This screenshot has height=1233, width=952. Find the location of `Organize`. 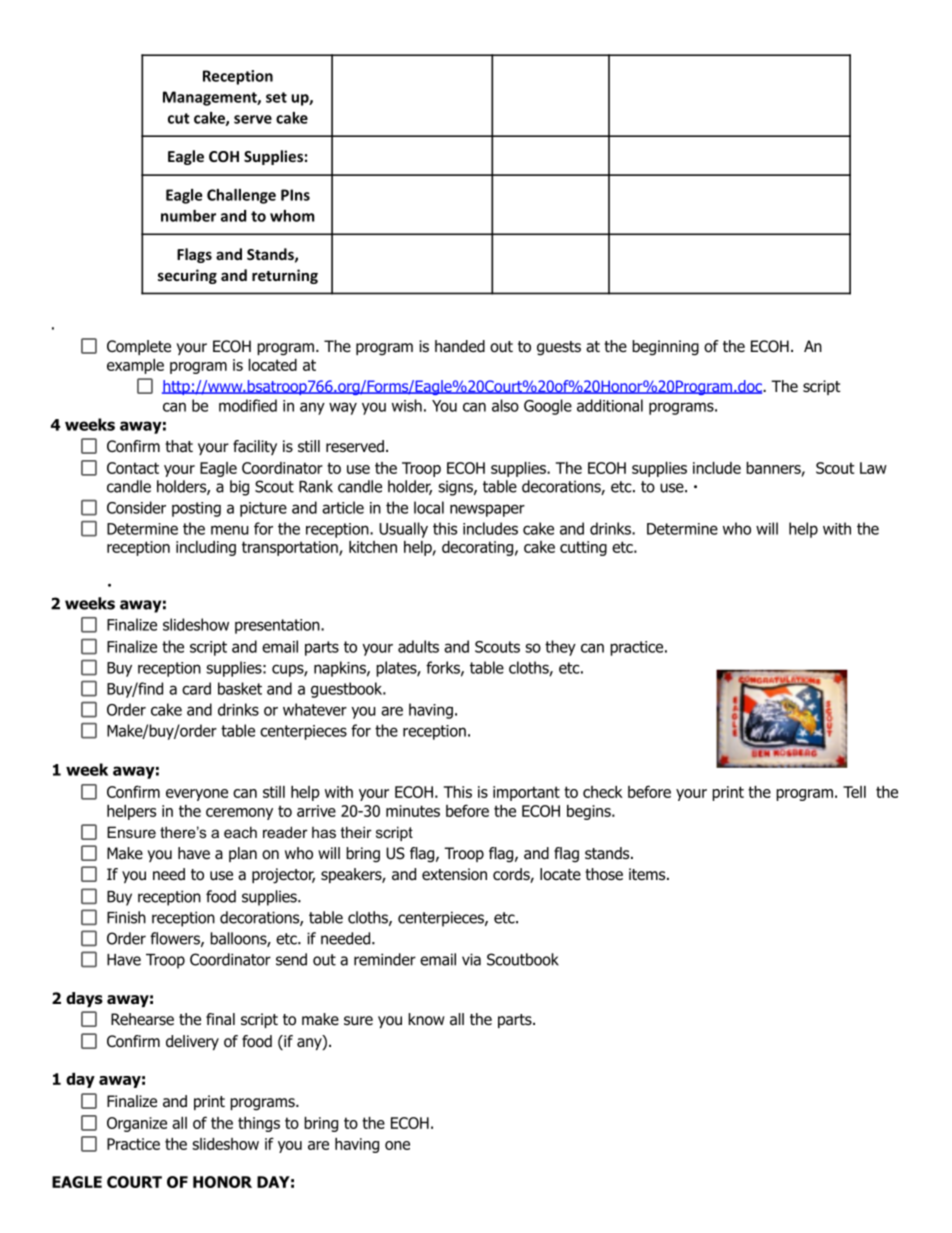

Organize is located at coordinates (137, 1124).
